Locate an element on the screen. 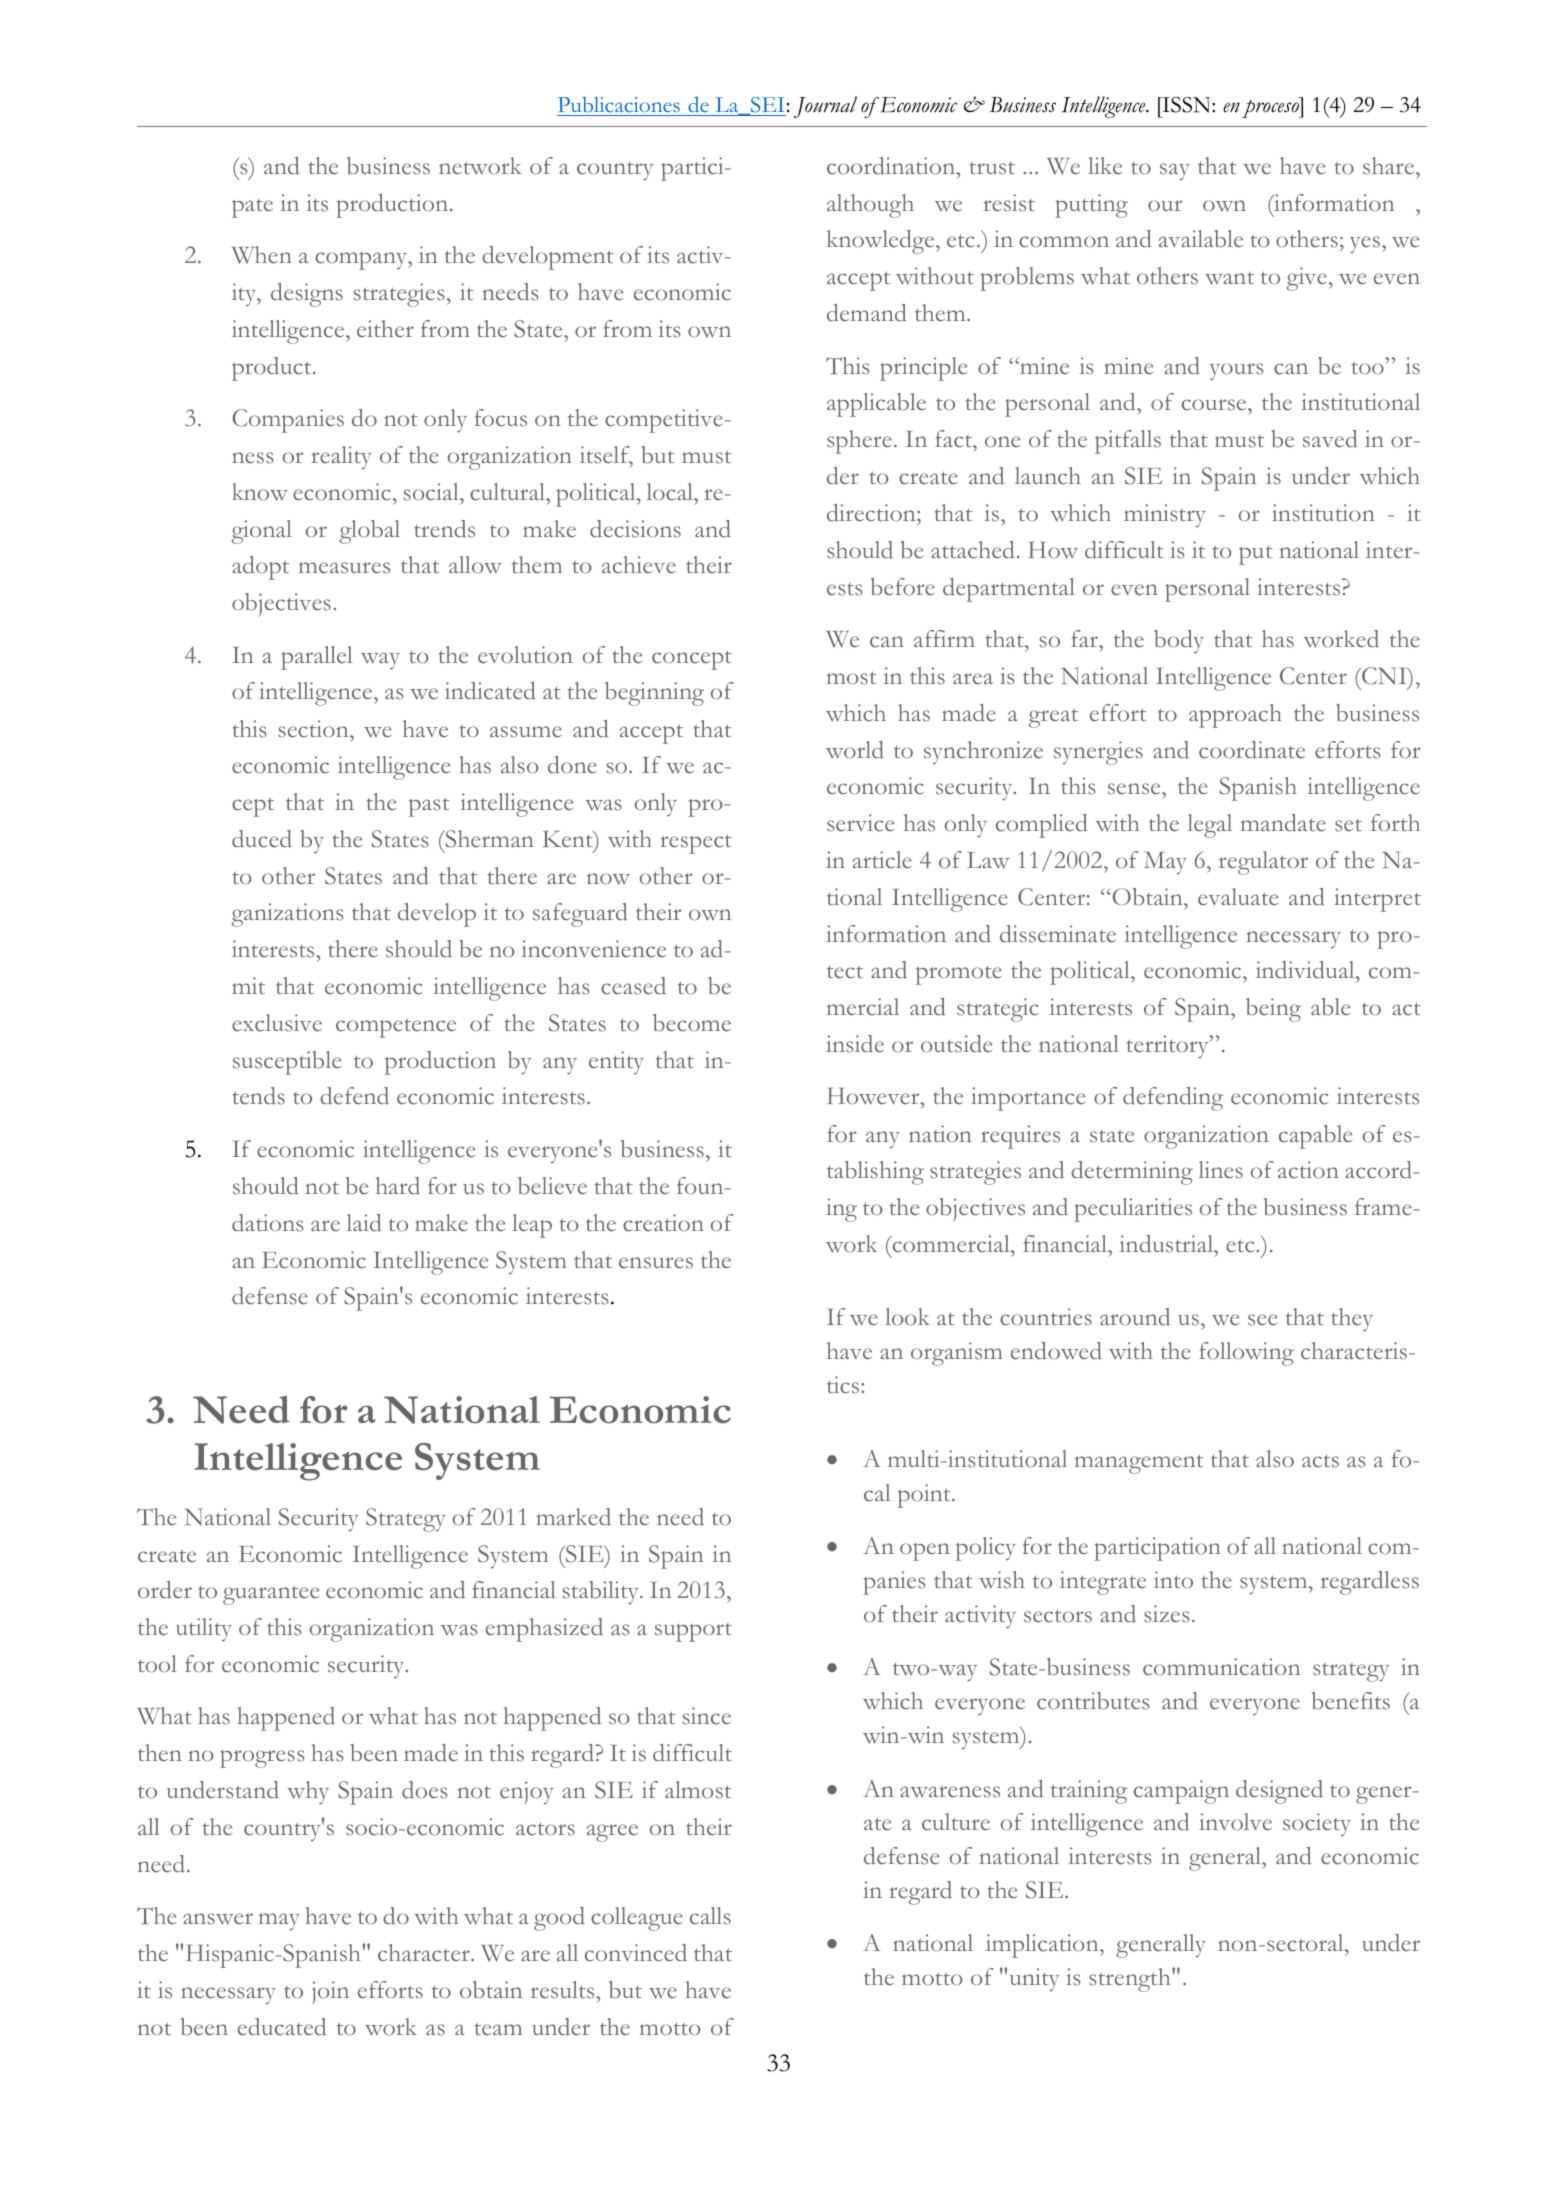 The height and width of the screenshot is (2204, 1558). say is located at coordinates (1175, 172).
